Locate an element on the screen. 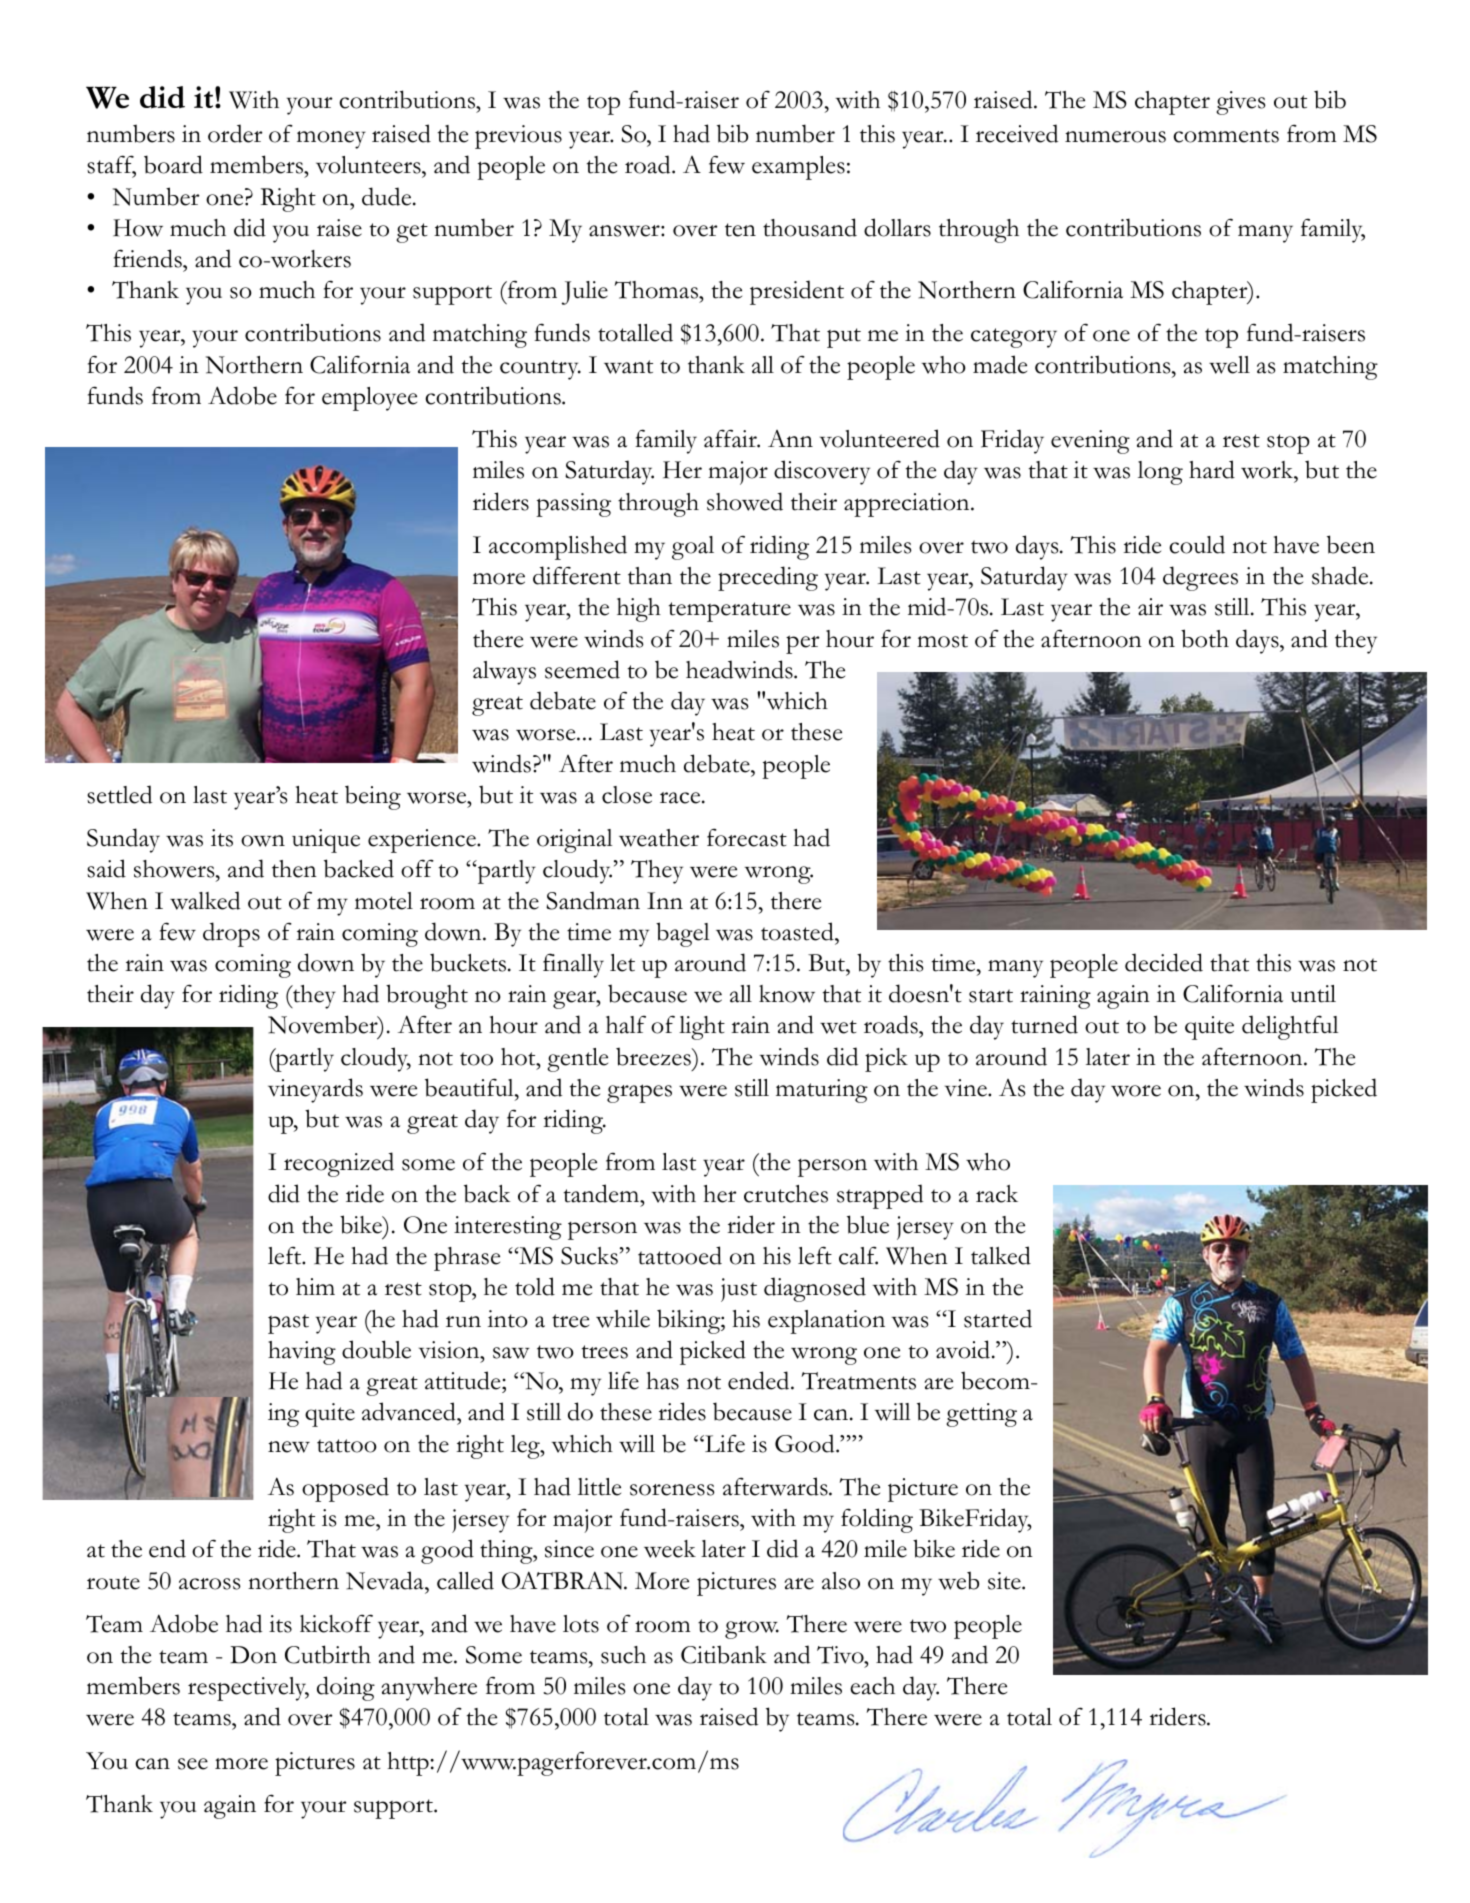  comments is located at coordinates (1226, 136).
